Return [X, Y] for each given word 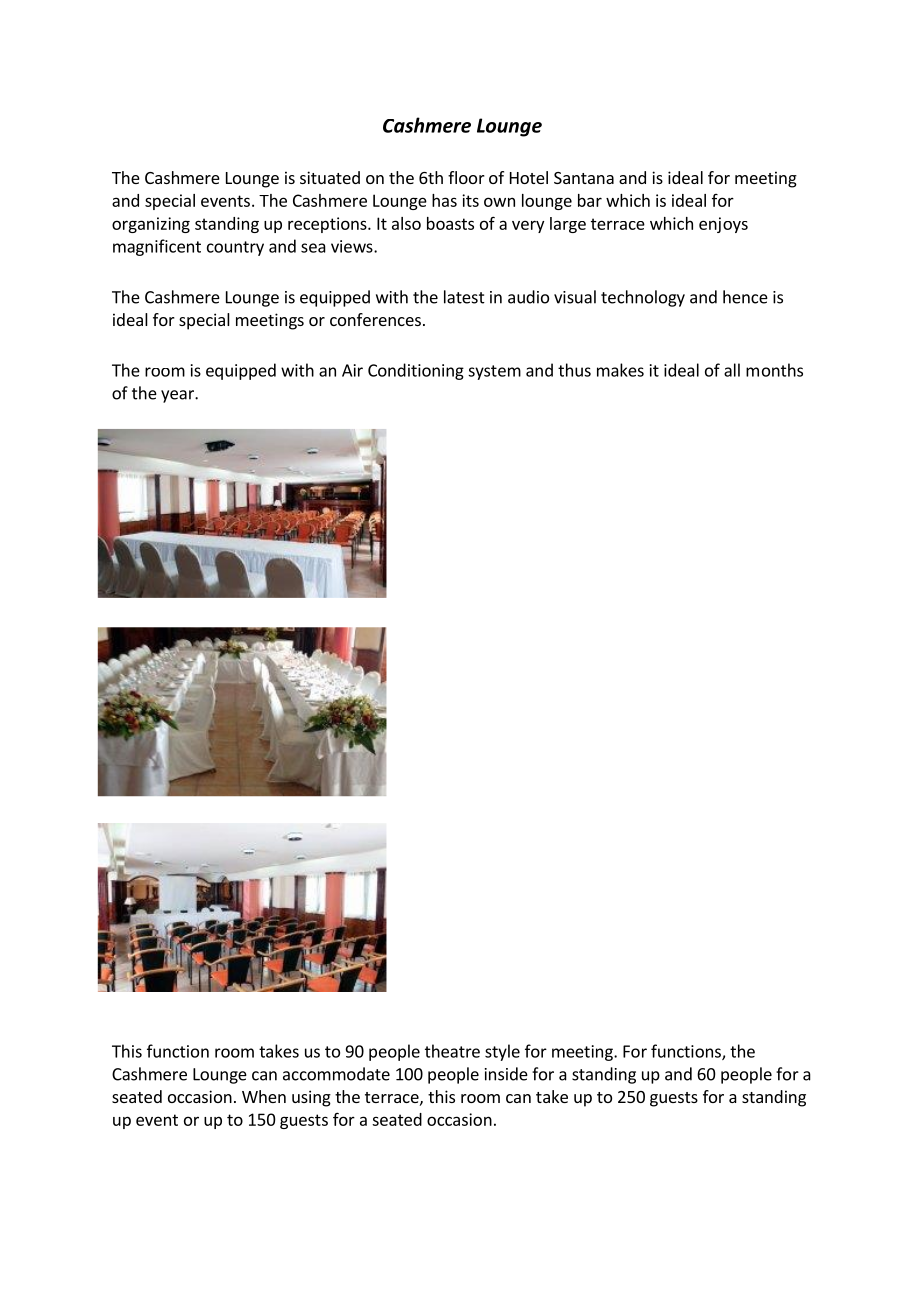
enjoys [723, 225]
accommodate [336, 1074]
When [264, 1096]
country [235, 248]
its [470, 200]
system [494, 372]
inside [506, 1074]
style [502, 1052]
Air [352, 370]
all [732, 370]
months [774, 370]
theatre [452, 1051]
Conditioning [416, 371]
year [178, 396]
